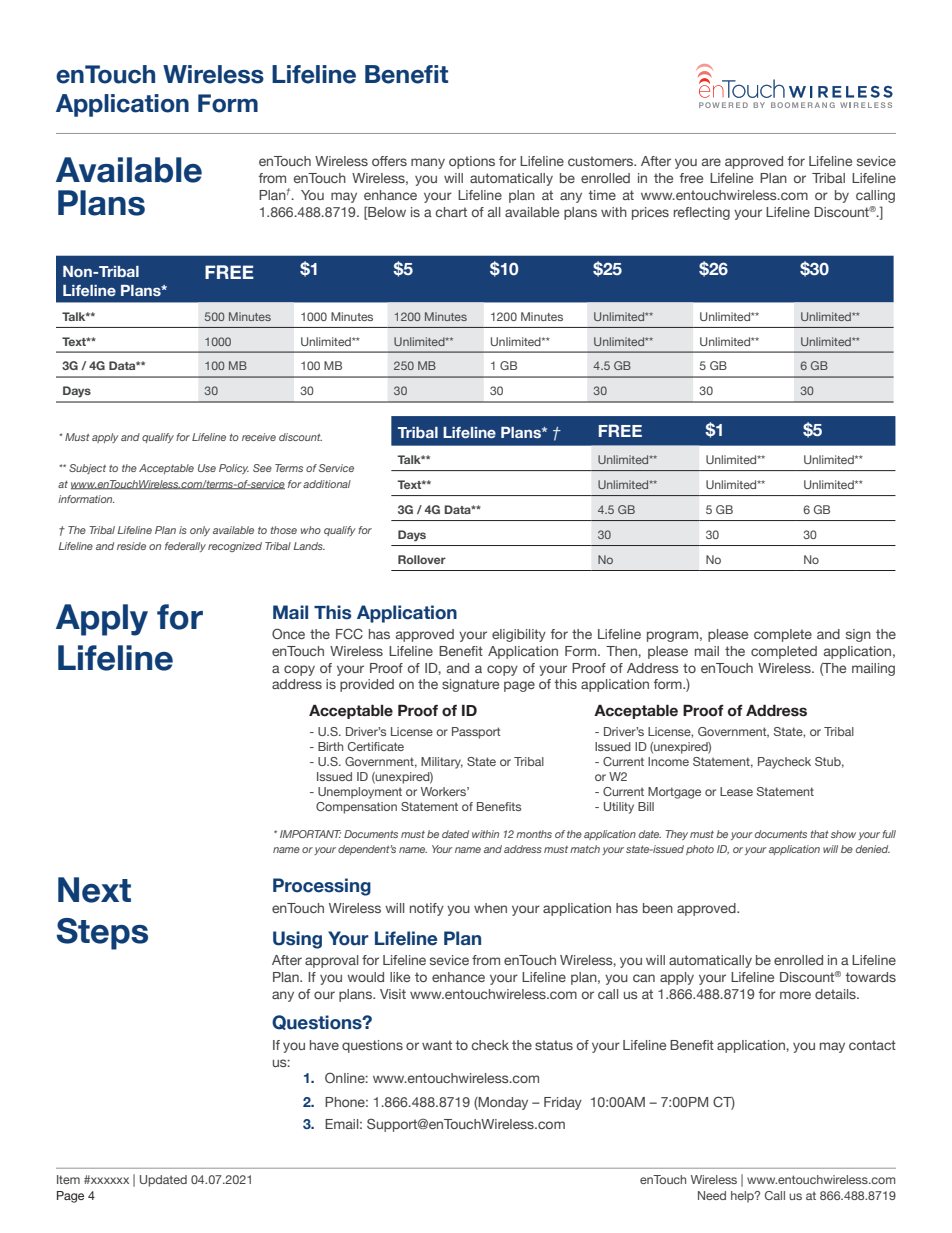  What do you see at coordinates (563, 1103) in the screenshot?
I see `Friday` at bounding box center [563, 1103].
